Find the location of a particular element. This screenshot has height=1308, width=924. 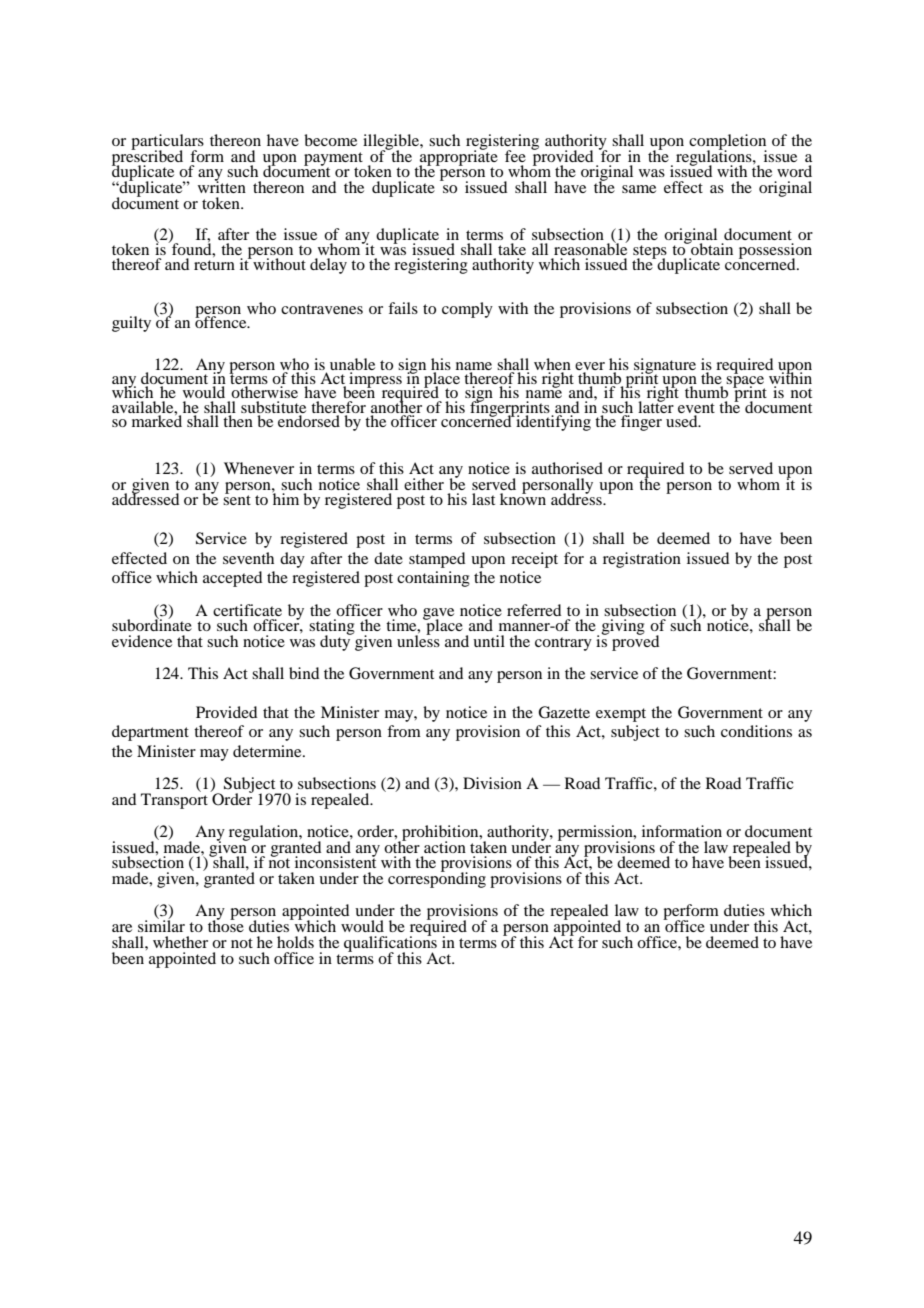

obtain is located at coordinates (711, 248).
